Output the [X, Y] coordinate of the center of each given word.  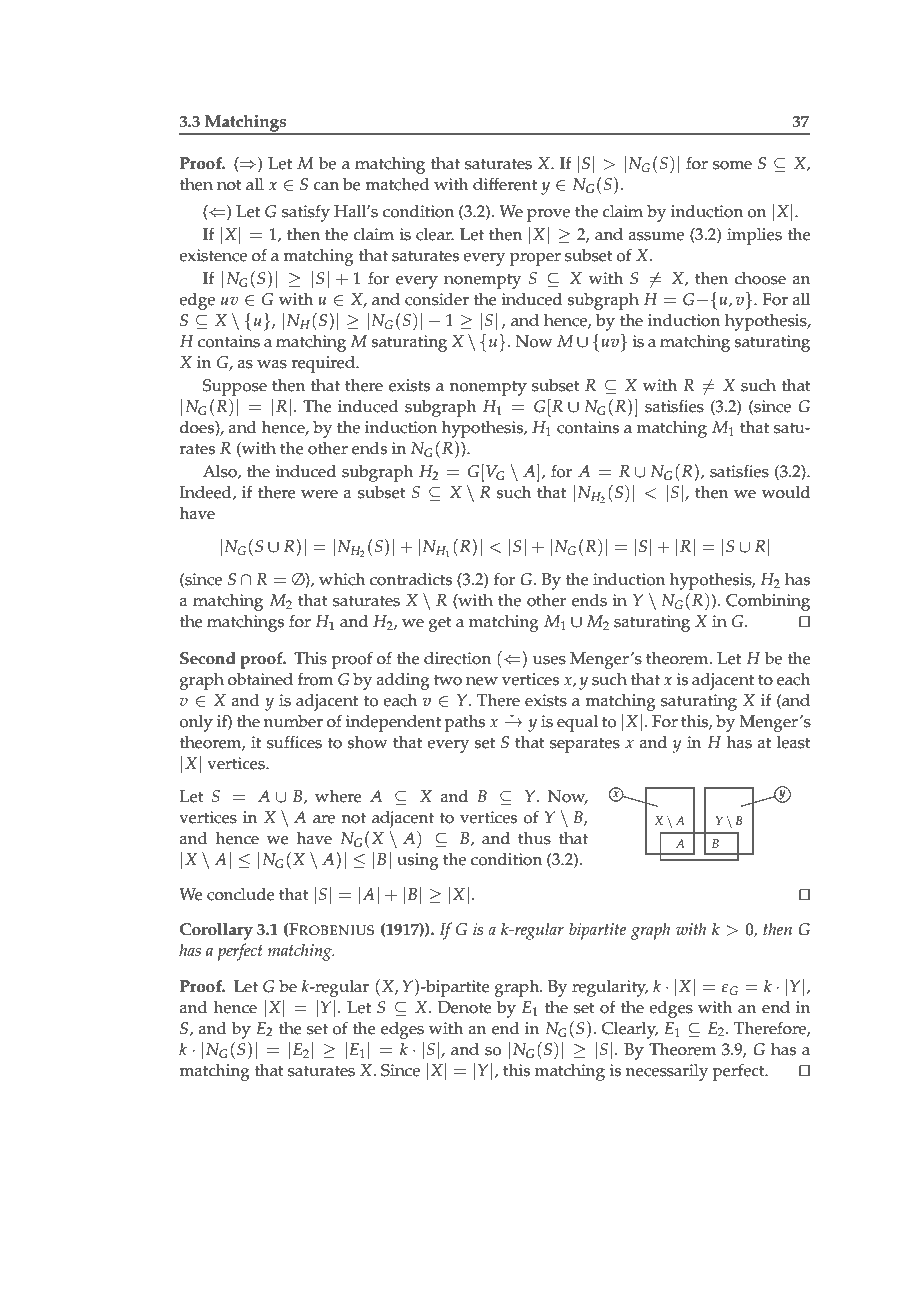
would [786, 492]
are [324, 819]
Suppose [235, 387]
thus [534, 838]
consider [437, 299]
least [794, 742]
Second [208, 658]
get [440, 624]
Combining [768, 602]
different [505, 184]
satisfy [306, 213]
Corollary [216, 931]
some [732, 165]
